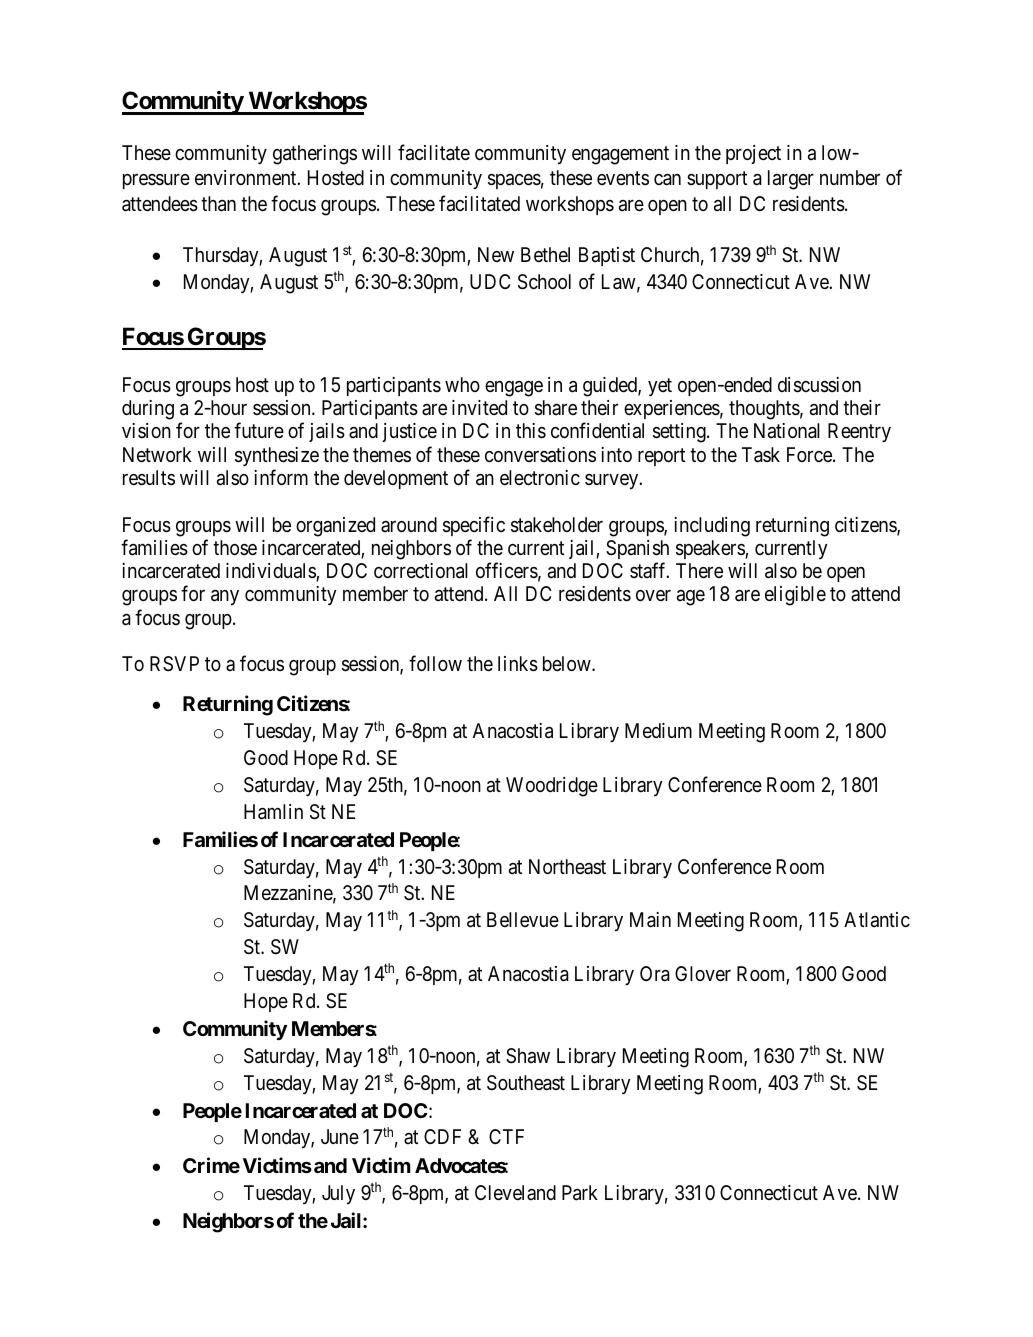  What do you see at coordinates (338, 1194) in the screenshot?
I see `July` at bounding box center [338, 1194].
